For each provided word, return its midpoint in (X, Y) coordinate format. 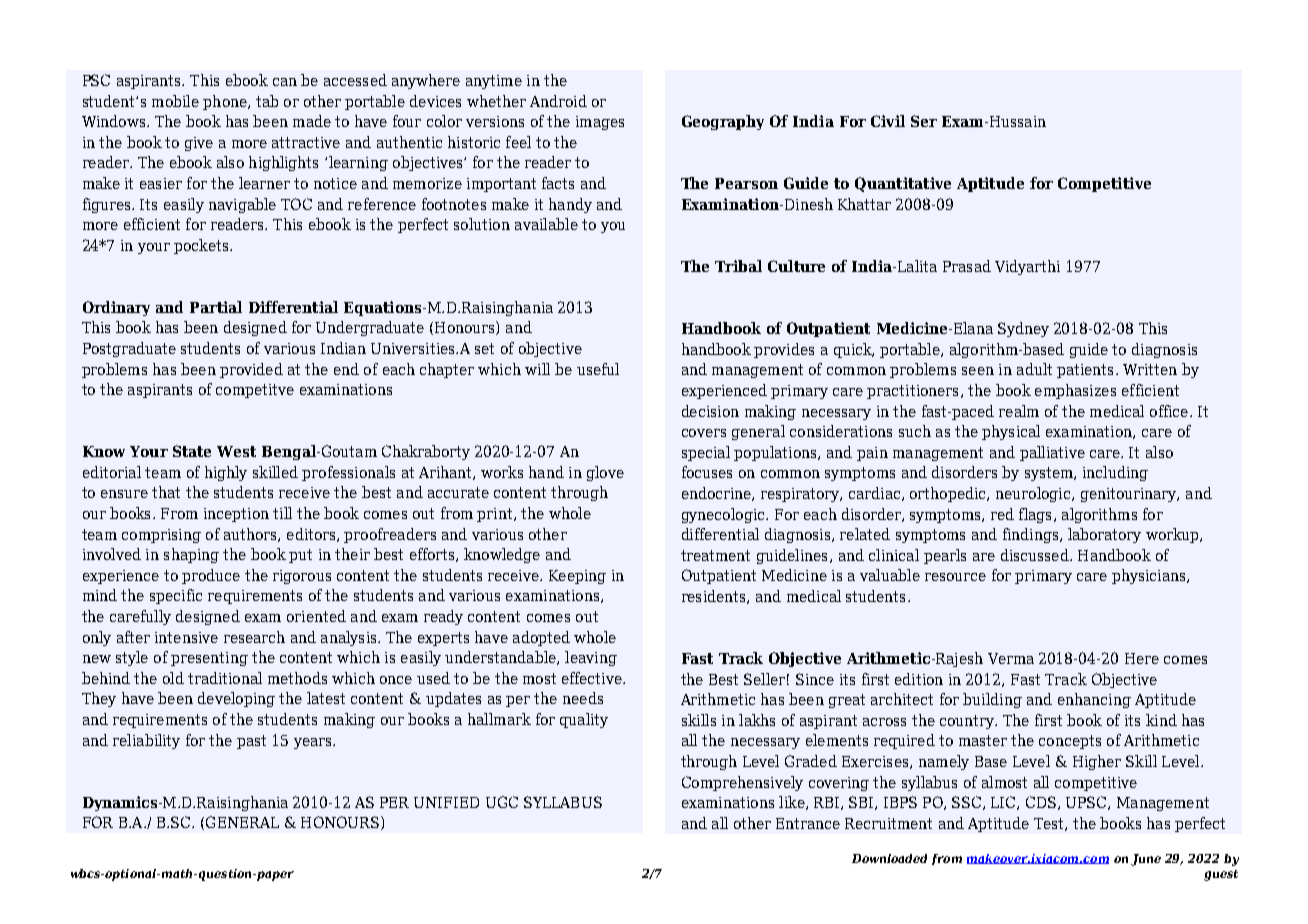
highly (226, 473)
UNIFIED (446, 802)
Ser (924, 121)
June (1146, 860)
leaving (591, 658)
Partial (216, 307)
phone (226, 102)
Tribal (738, 266)
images (600, 123)
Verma (1011, 658)
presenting (209, 659)
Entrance (808, 823)
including (1115, 473)
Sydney (1023, 329)
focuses (707, 472)
